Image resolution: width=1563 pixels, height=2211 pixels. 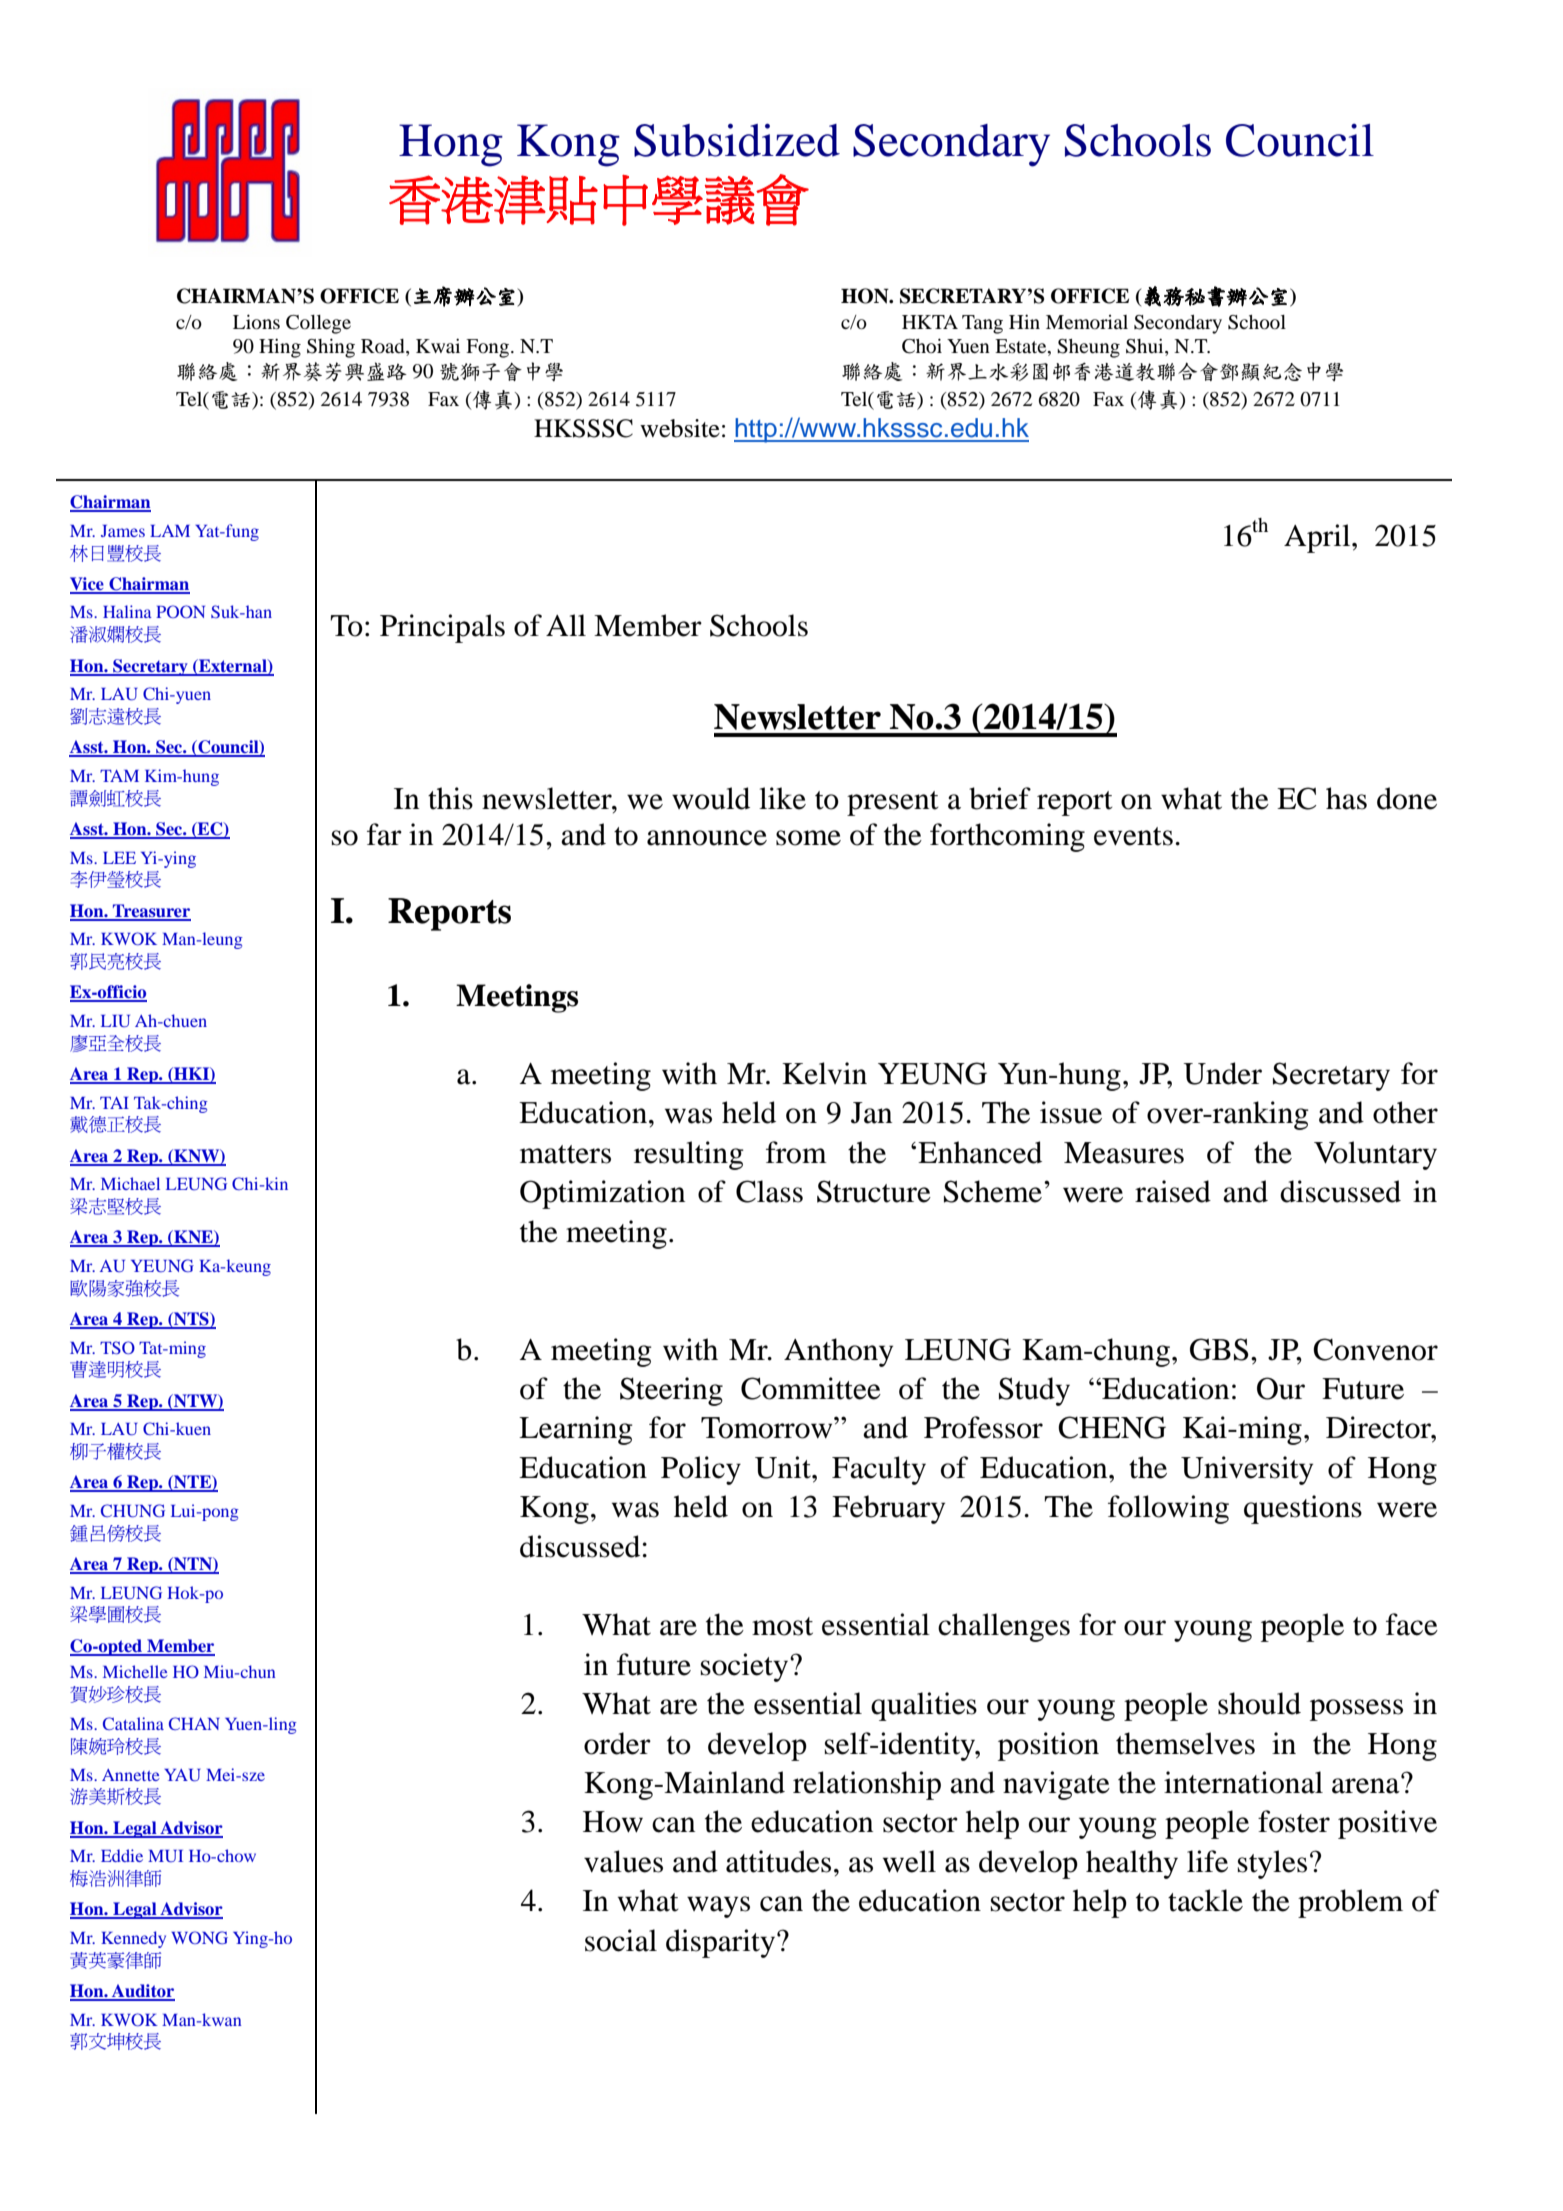 What do you see at coordinates (114, 1103) in the screenshot?
I see `TAI` at bounding box center [114, 1103].
